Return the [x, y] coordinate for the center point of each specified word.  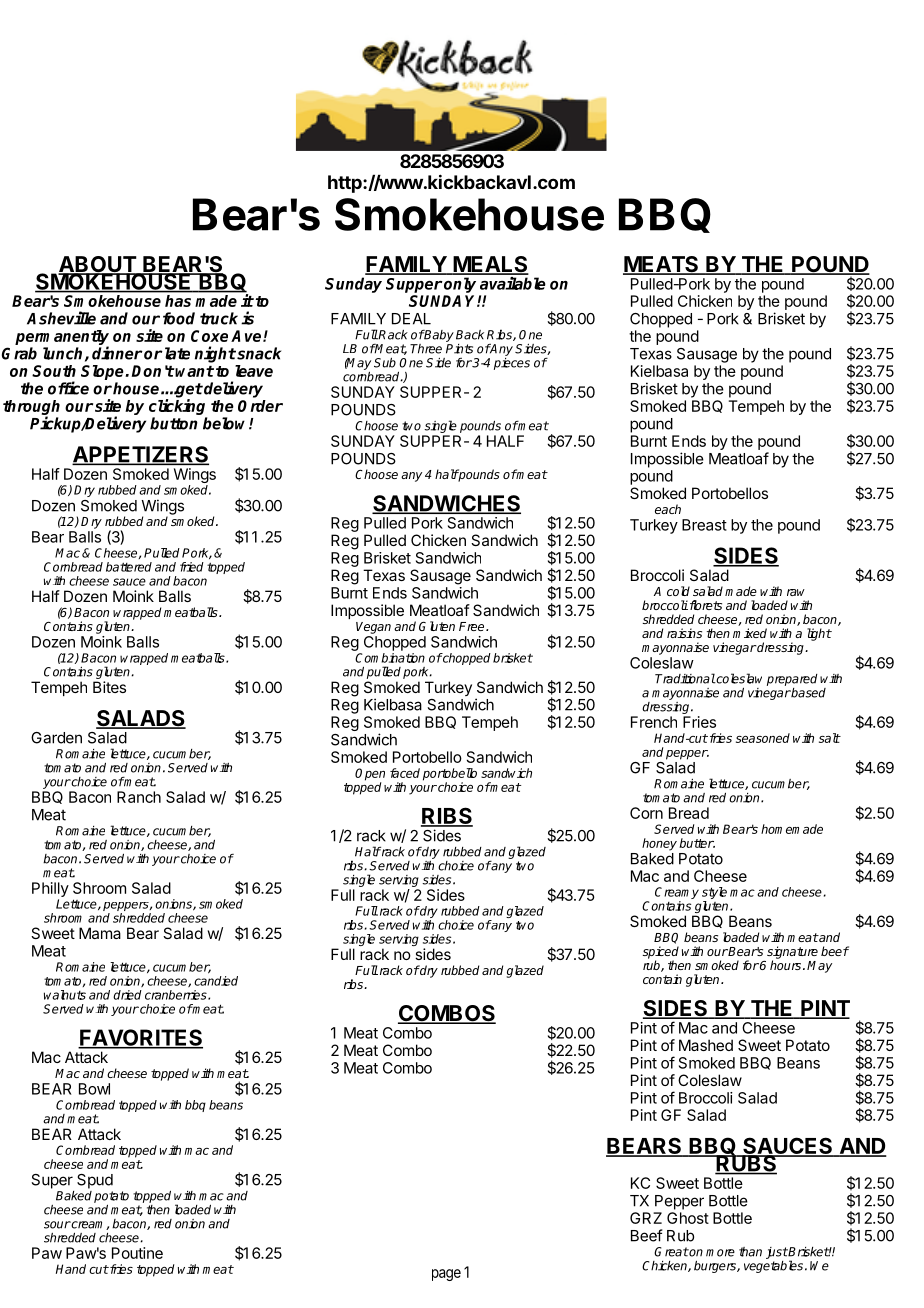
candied [216, 981]
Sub [385, 363]
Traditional [685, 678]
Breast [704, 525]
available [513, 283]
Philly [50, 889]
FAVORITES [140, 1038]
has [178, 301]
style [714, 894]
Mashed [706, 1045]
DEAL [411, 319]
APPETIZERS [140, 455]
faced [405, 773]
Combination [390, 658]
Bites [109, 687]
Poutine [137, 1253]
